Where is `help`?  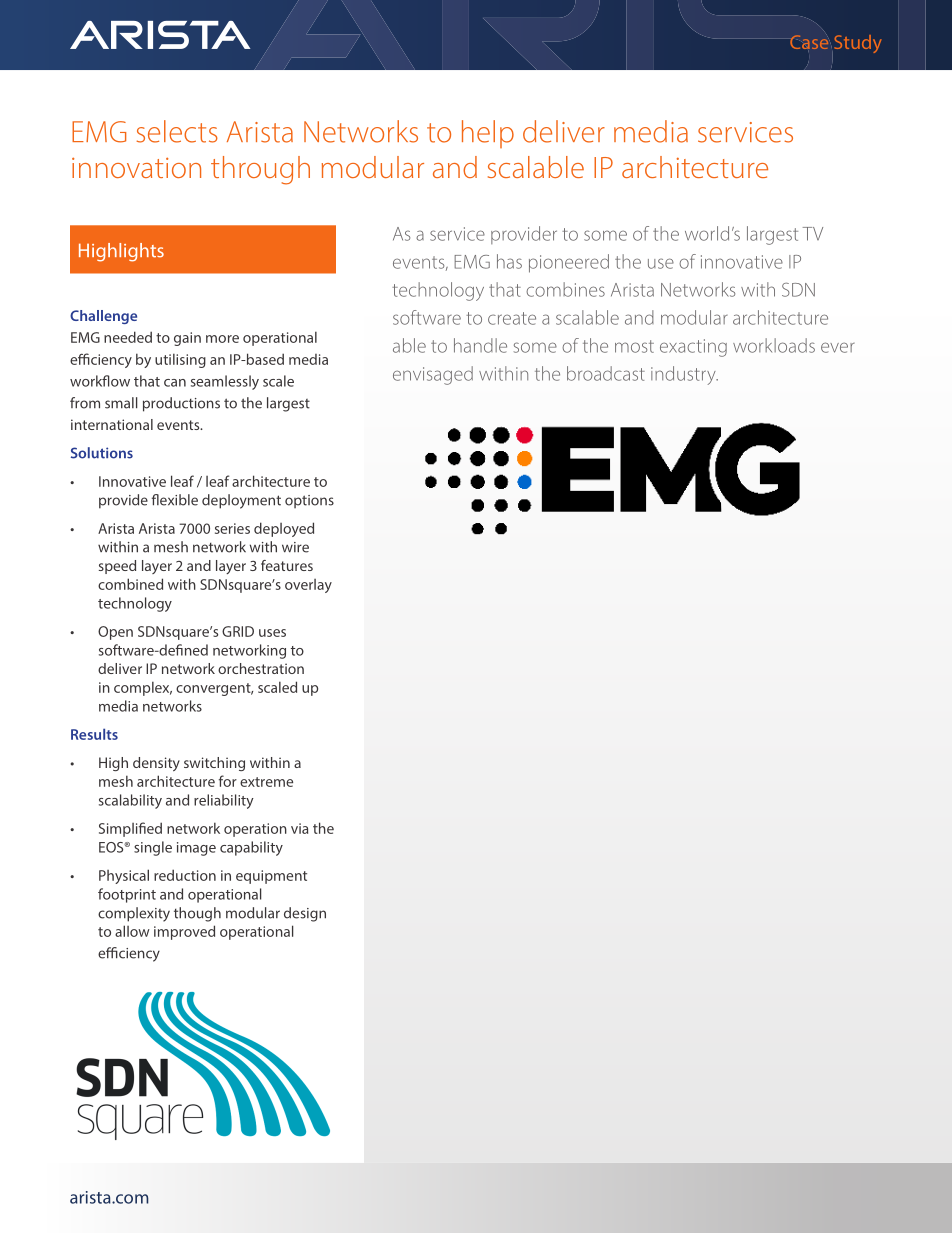 help is located at coordinates (488, 134).
